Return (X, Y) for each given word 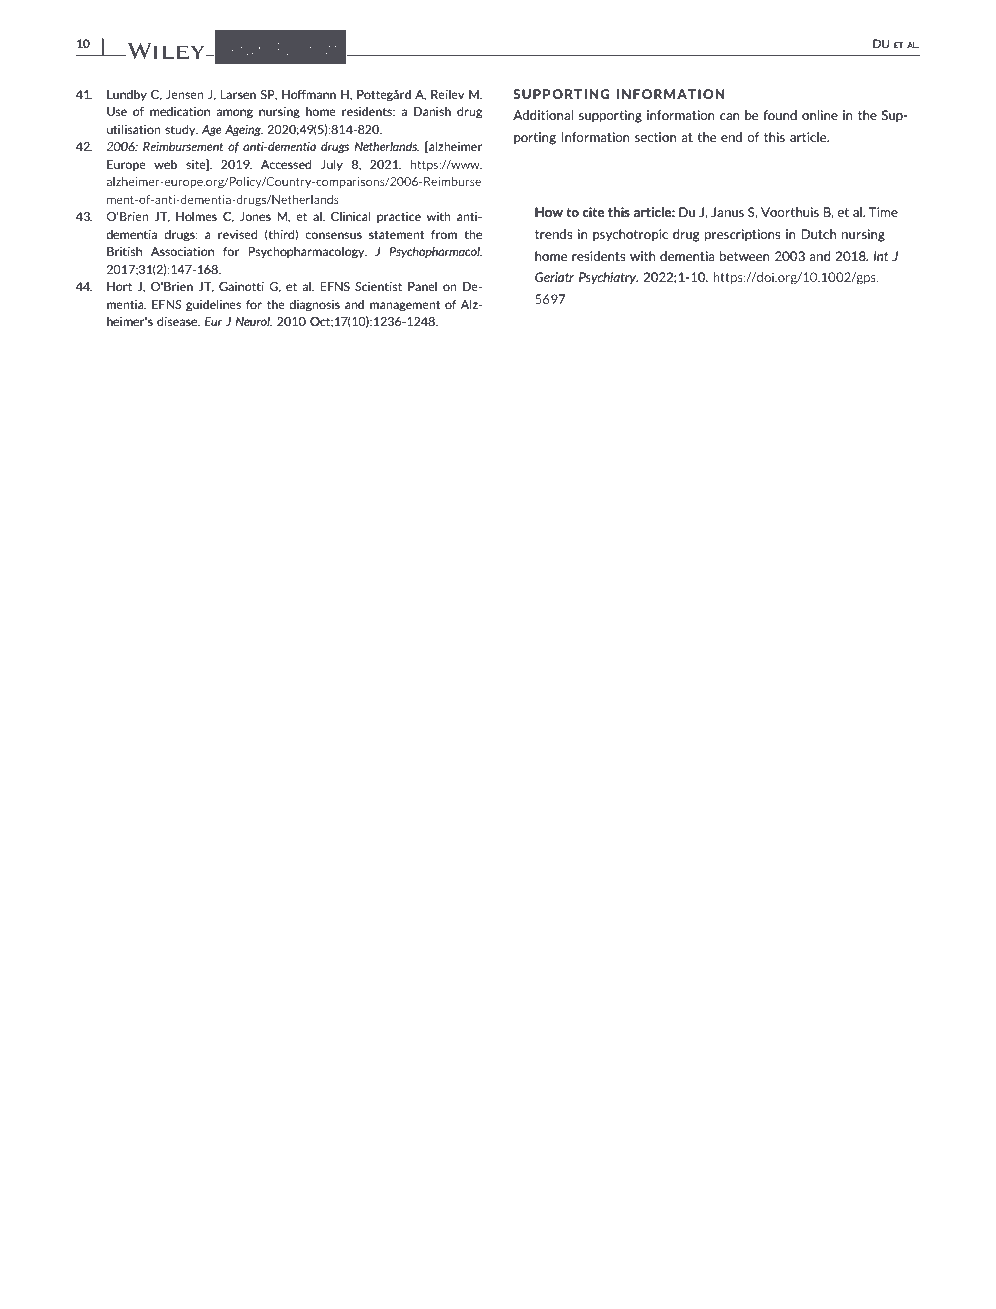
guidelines (213, 306)
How (549, 212)
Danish (432, 111)
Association (182, 251)
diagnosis (314, 306)
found (780, 115)
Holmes (196, 216)
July (332, 165)
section (655, 137)
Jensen (185, 94)
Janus (727, 212)
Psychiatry (608, 278)
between (745, 256)
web (165, 164)
